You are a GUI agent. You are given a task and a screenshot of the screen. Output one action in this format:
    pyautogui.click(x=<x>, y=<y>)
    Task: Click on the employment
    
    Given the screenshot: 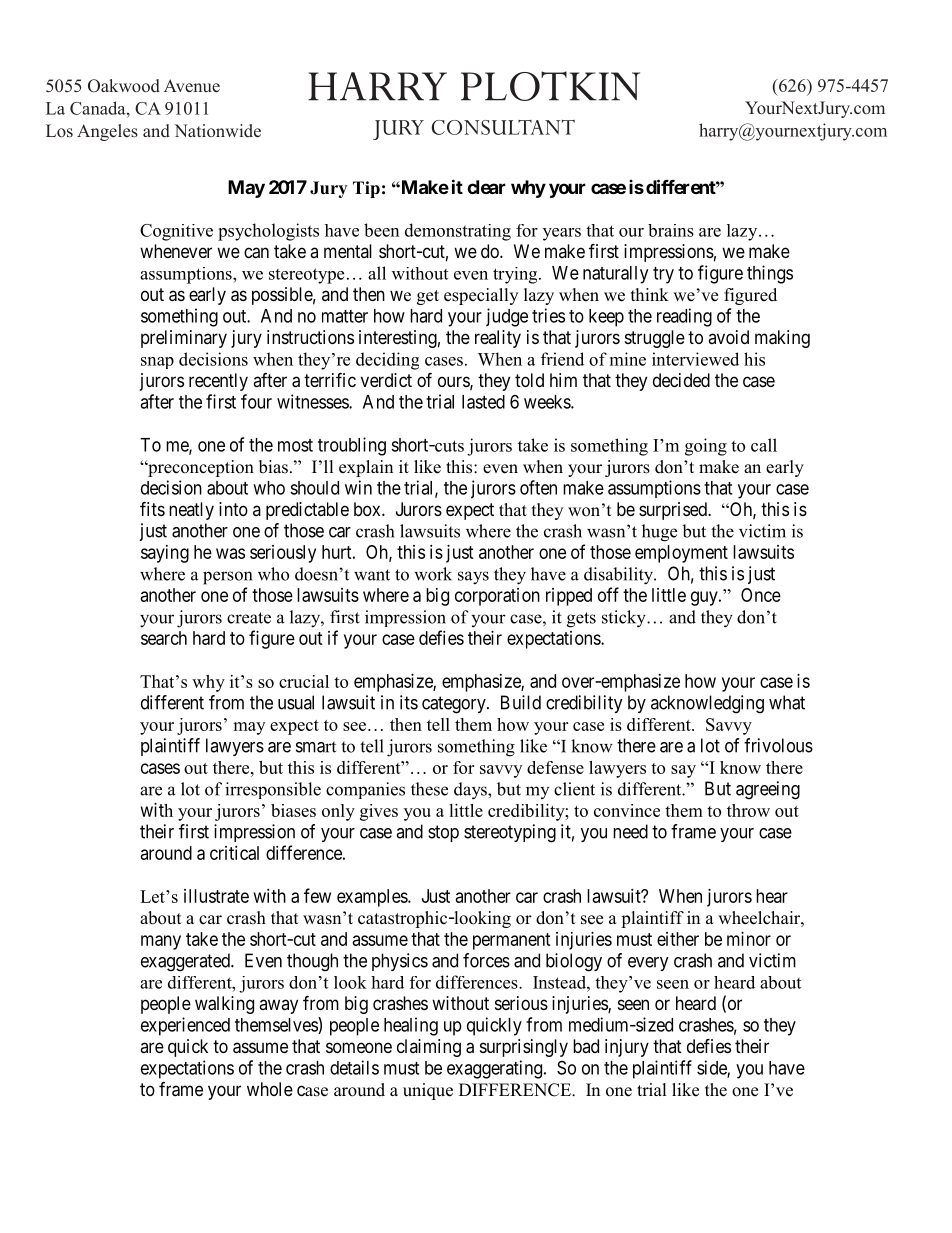 What is the action you would take?
    pyautogui.click(x=681, y=554)
